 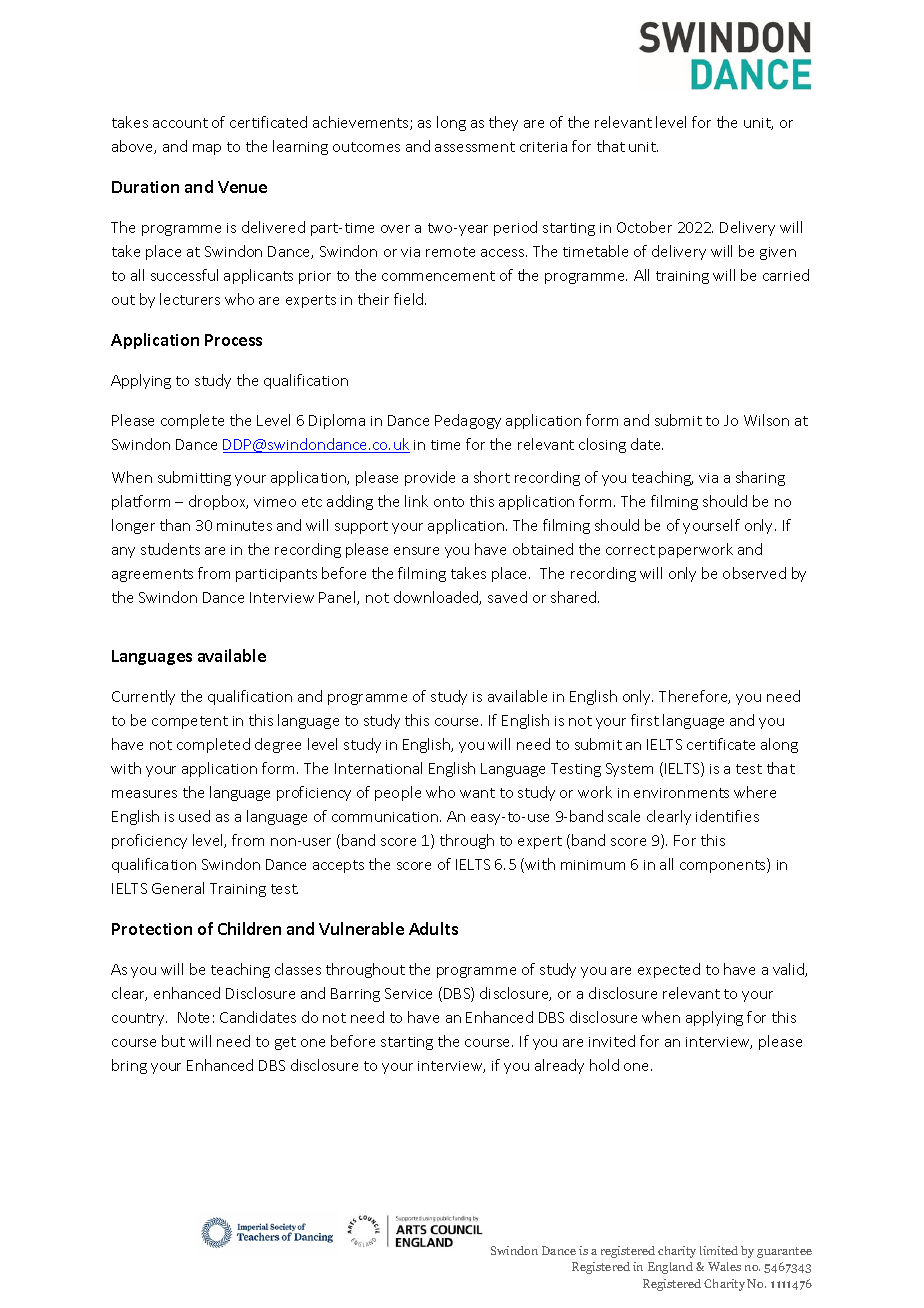 I want to click on Note, so click(x=193, y=1017).
